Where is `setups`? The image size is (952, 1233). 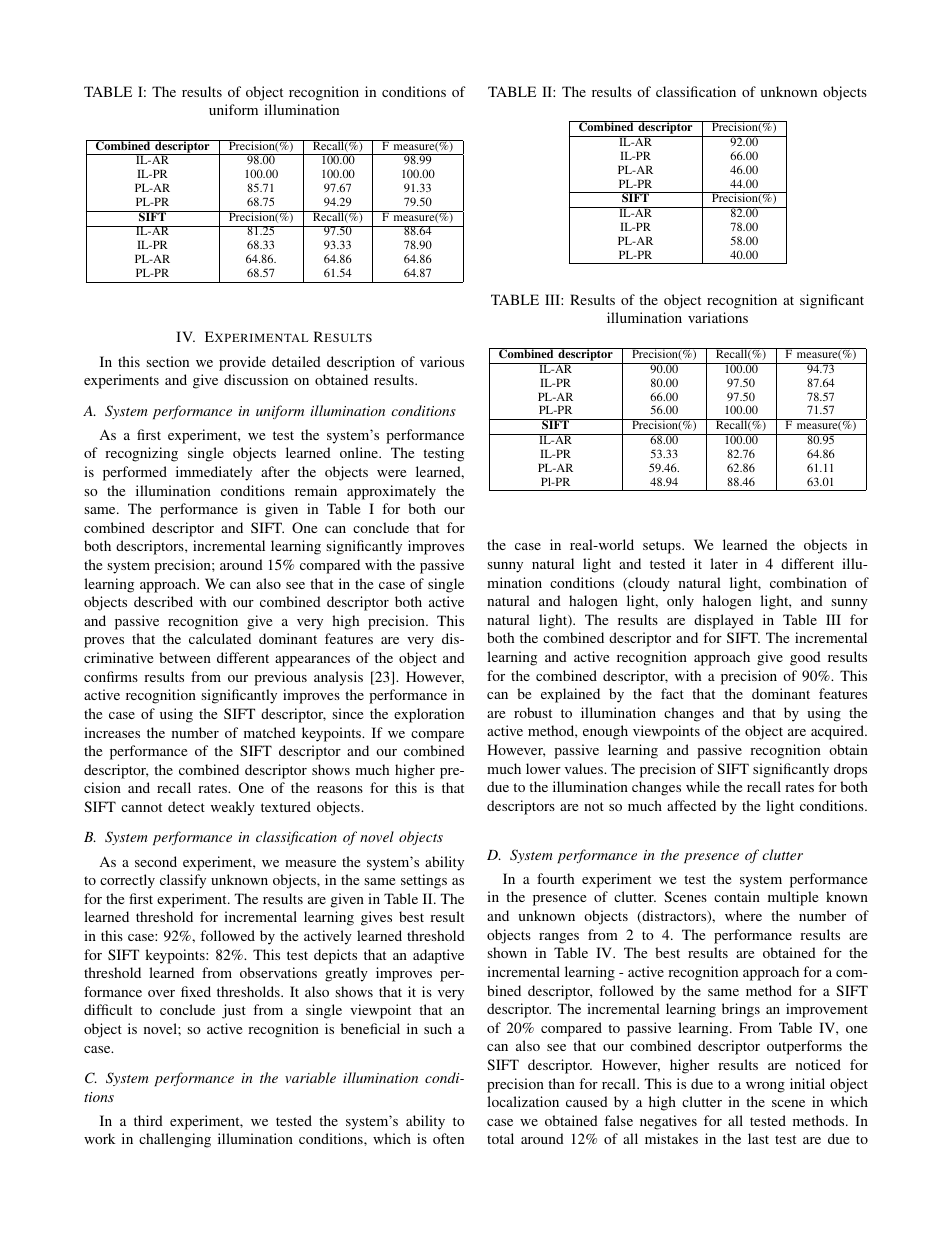
setups is located at coordinates (663, 547).
